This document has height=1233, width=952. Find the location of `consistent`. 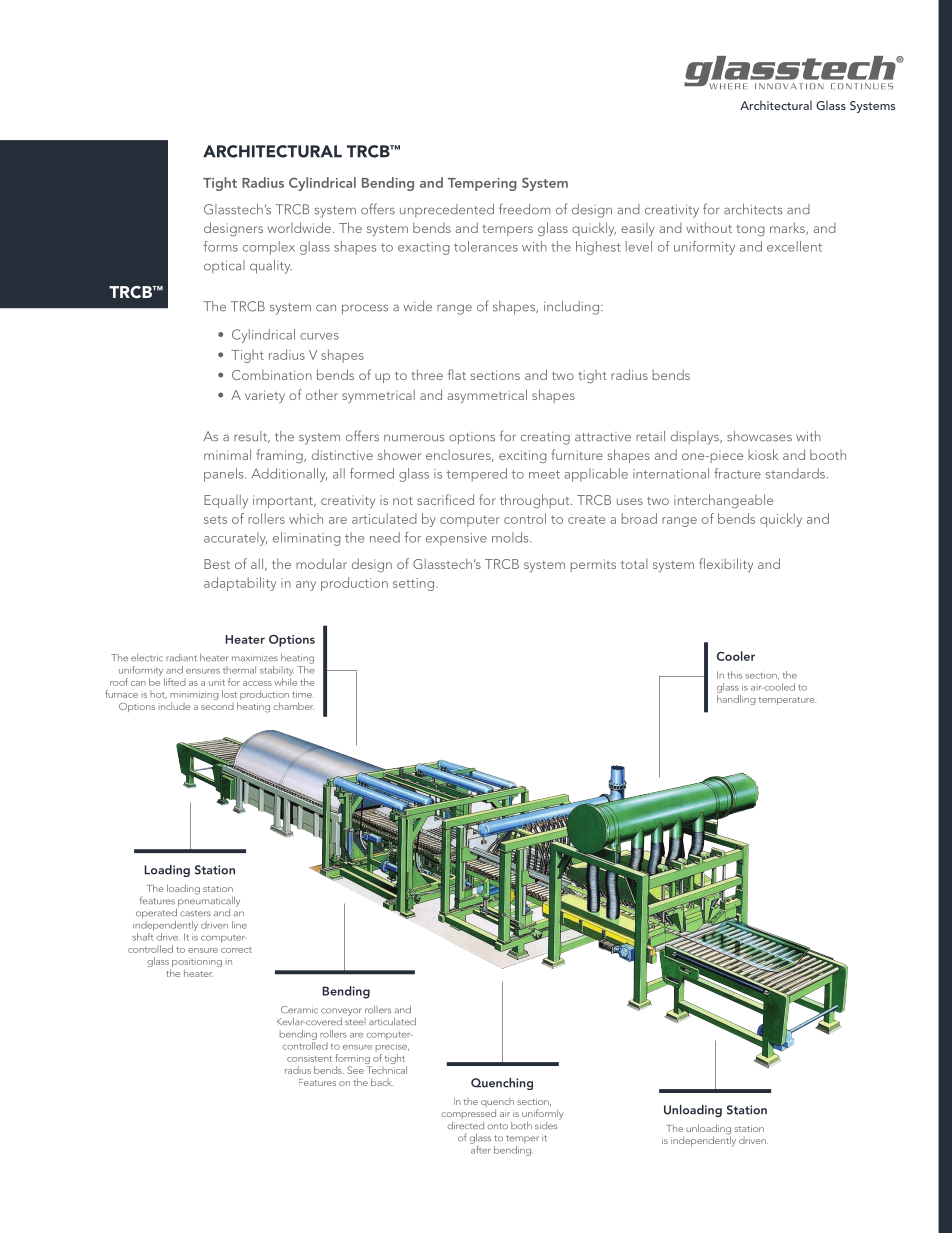

consistent is located at coordinates (309, 1059).
